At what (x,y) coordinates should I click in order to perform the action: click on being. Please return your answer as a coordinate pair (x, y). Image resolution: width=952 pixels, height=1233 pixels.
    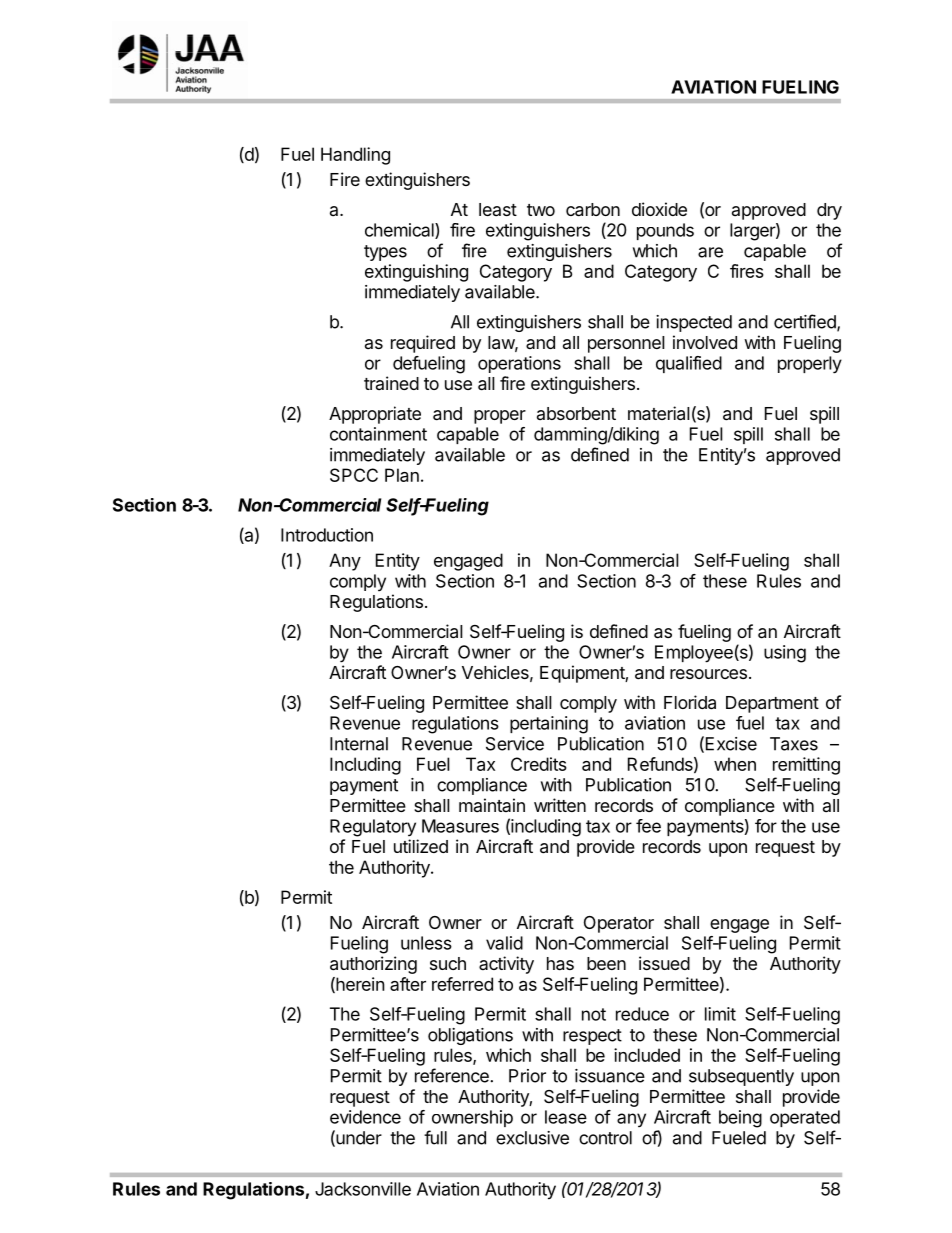
    Looking at the image, I should click on (740, 1119).
